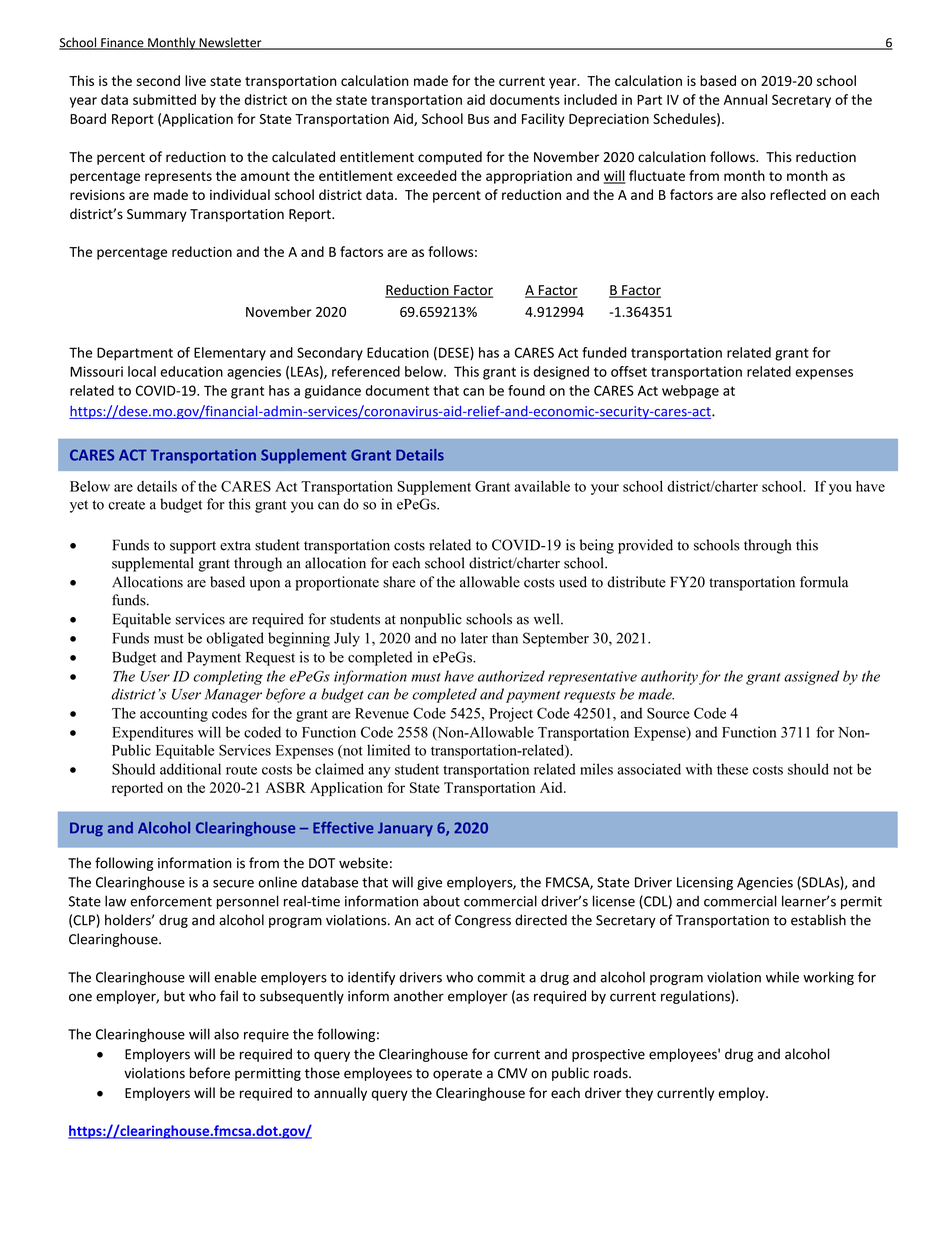 This screenshot has width=952, height=1233. I want to click on support, so click(193, 547).
